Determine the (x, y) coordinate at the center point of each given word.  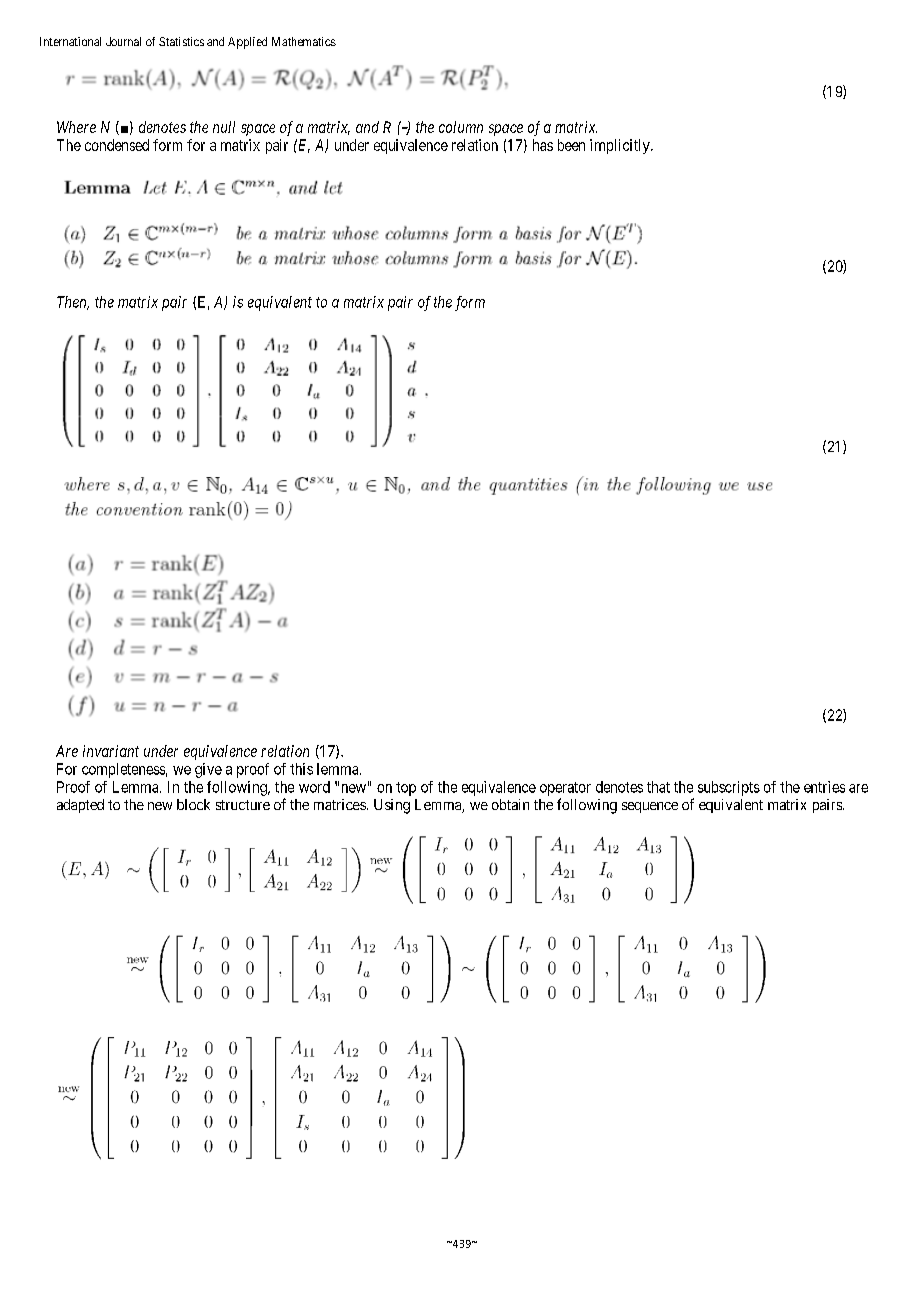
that (658, 787)
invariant (111, 751)
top (406, 789)
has (543, 145)
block (193, 804)
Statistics (181, 41)
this (301, 769)
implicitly (621, 146)
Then (73, 303)
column (461, 127)
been (571, 145)
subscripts (729, 788)
